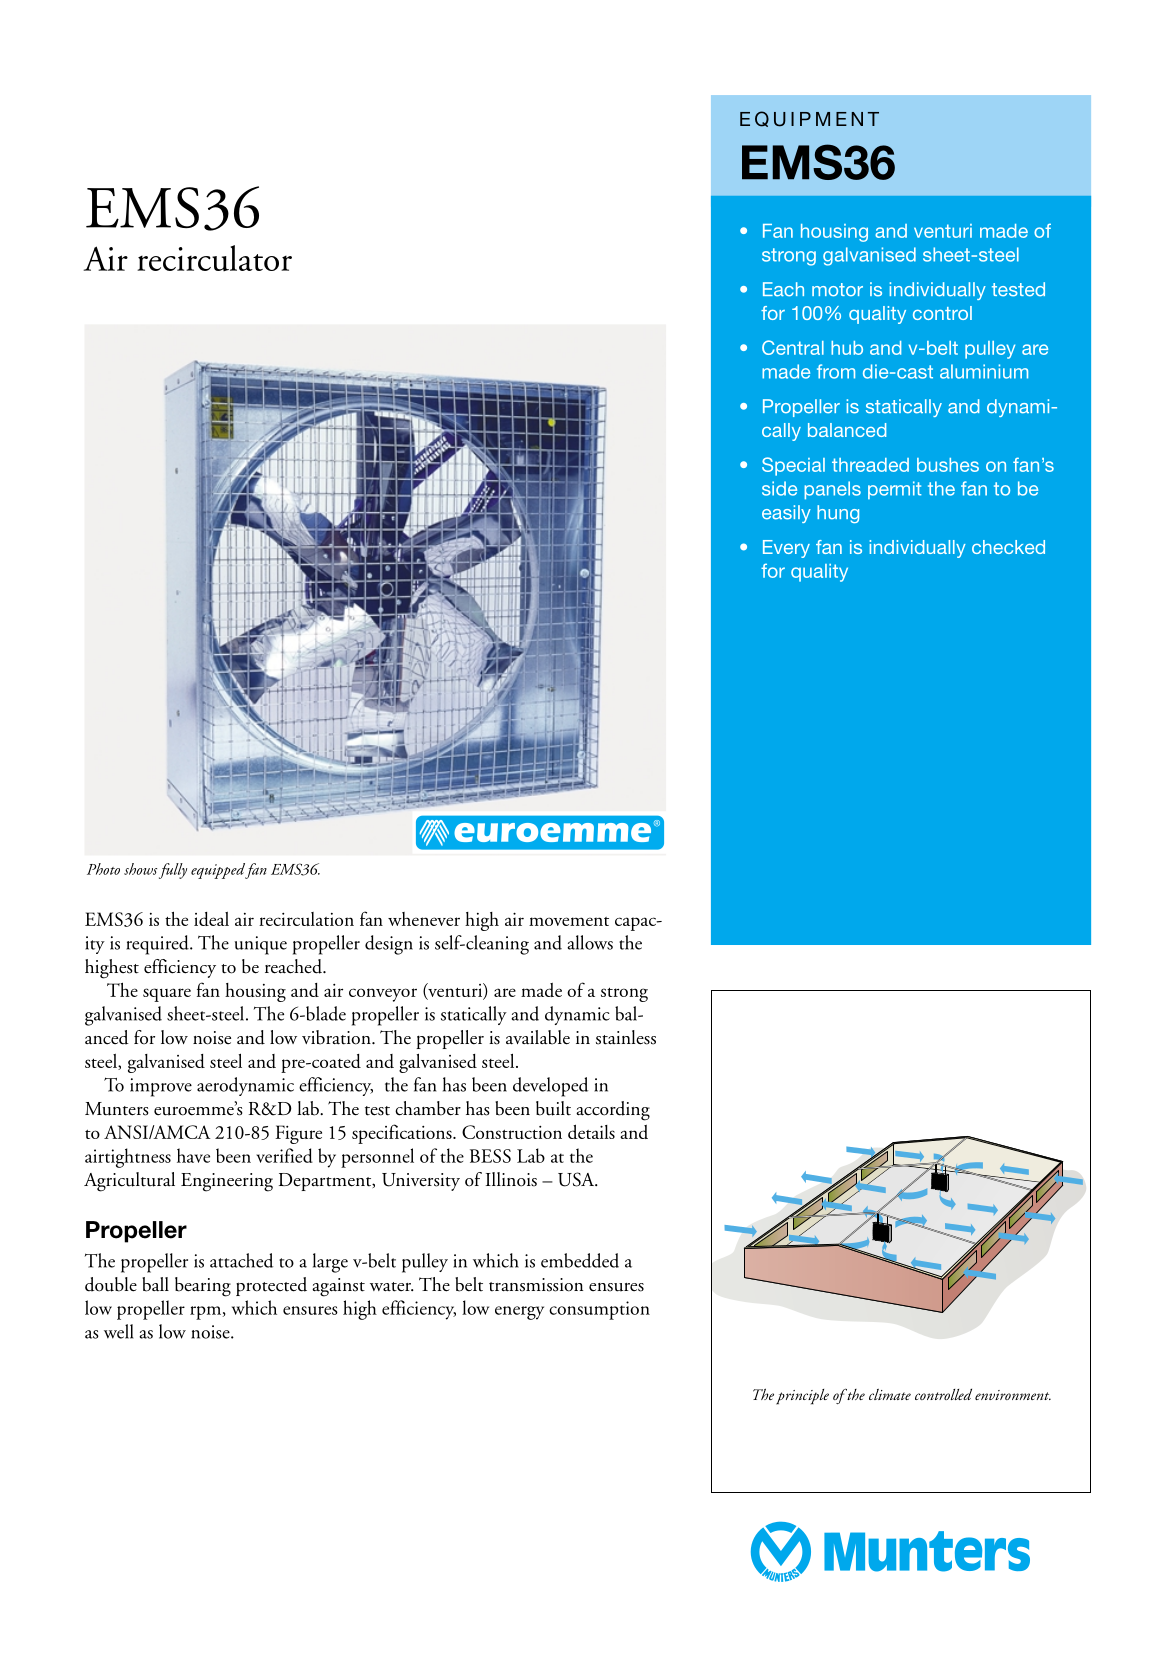 The height and width of the image is (1659, 1174). Describe the element at coordinates (837, 290) in the image. I see `motor` at that location.
